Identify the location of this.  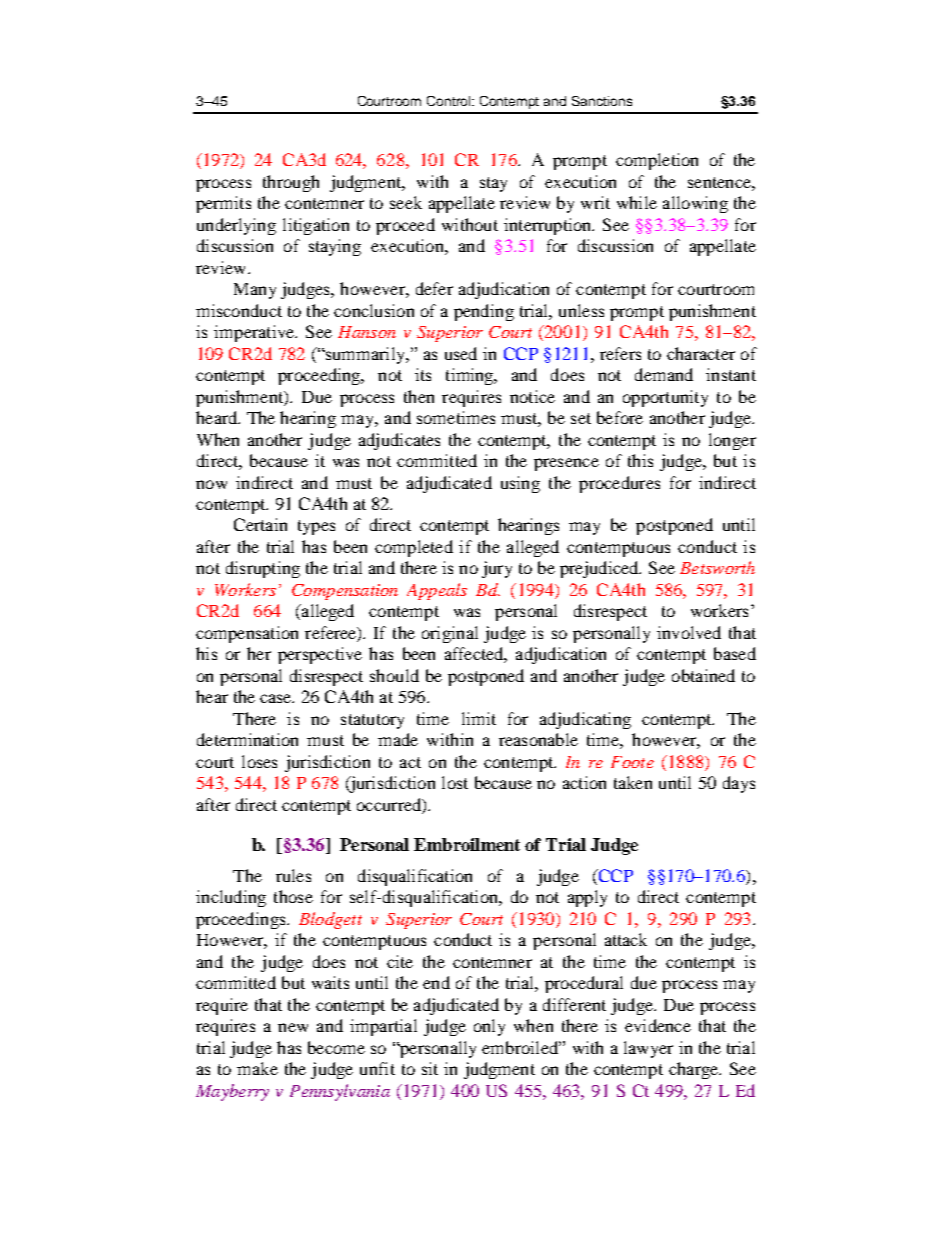
(640, 460).
